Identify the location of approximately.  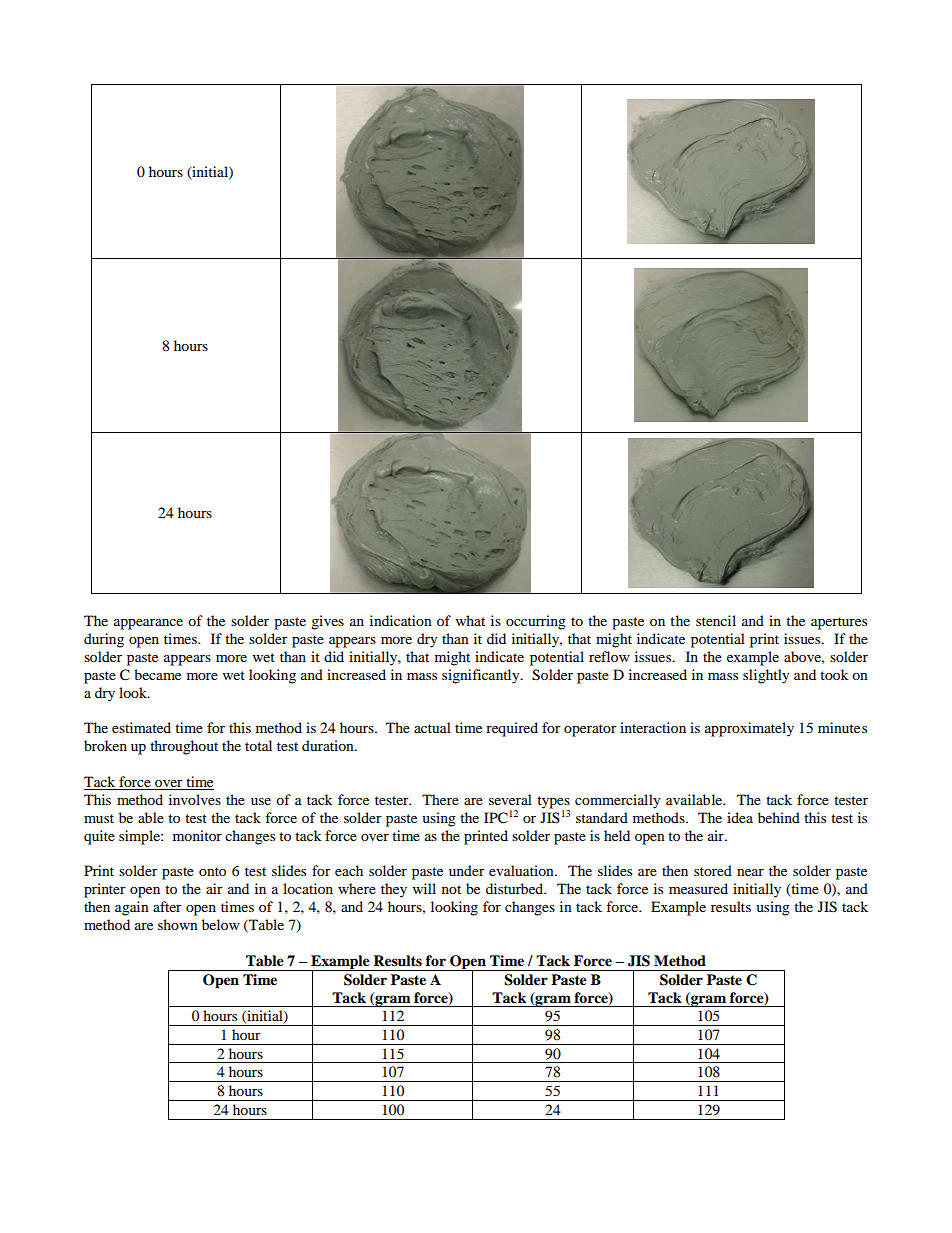
(749, 729).
